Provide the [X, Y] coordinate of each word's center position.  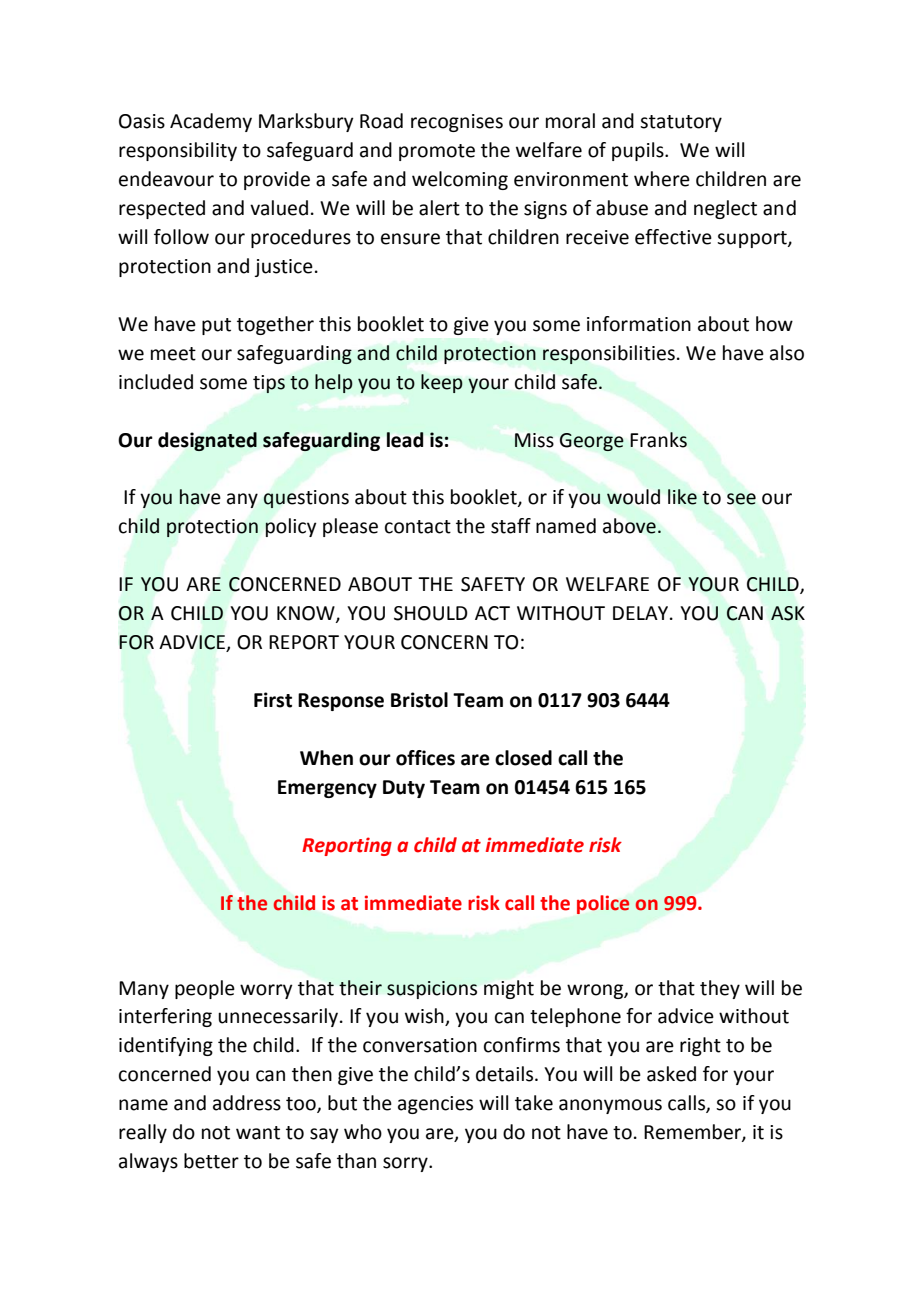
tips [269, 384]
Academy [211, 122]
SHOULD [431, 613]
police [603, 904]
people [205, 989]
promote [437, 152]
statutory [681, 123]
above [629, 526]
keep [442, 383]
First [273, 700]
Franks [658, 440]
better [211, 1161]
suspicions [432, 990]
